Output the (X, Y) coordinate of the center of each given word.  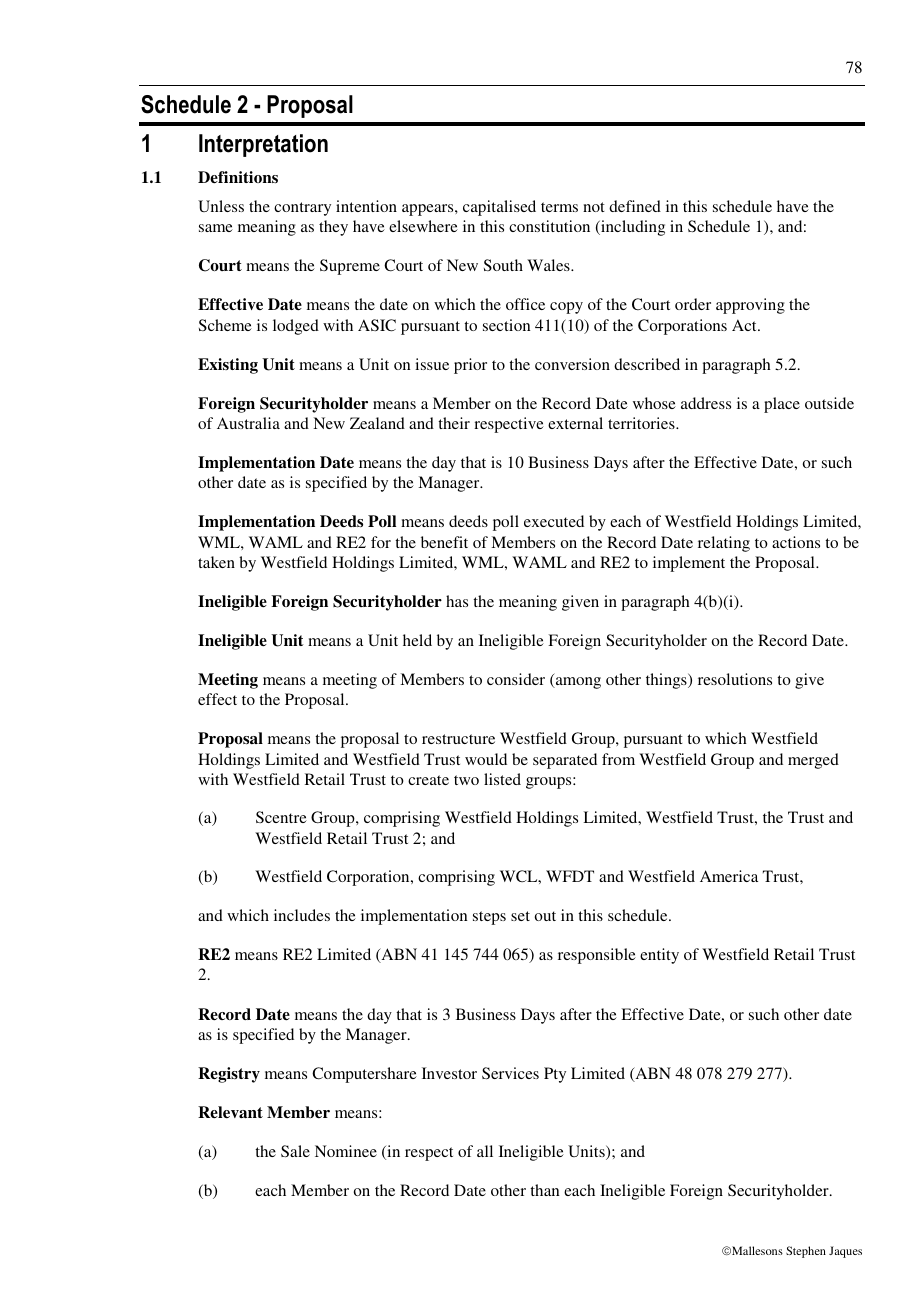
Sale (295, 1151)
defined (635, 206)
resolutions (735, 679)
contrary (302, 209)
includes (302, 915)
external (575, 423)
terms (559, 207)
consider (516, 679)
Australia (248, 423)
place (782, 405)
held (417, 640)
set (520, 916)
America (729, 876)
